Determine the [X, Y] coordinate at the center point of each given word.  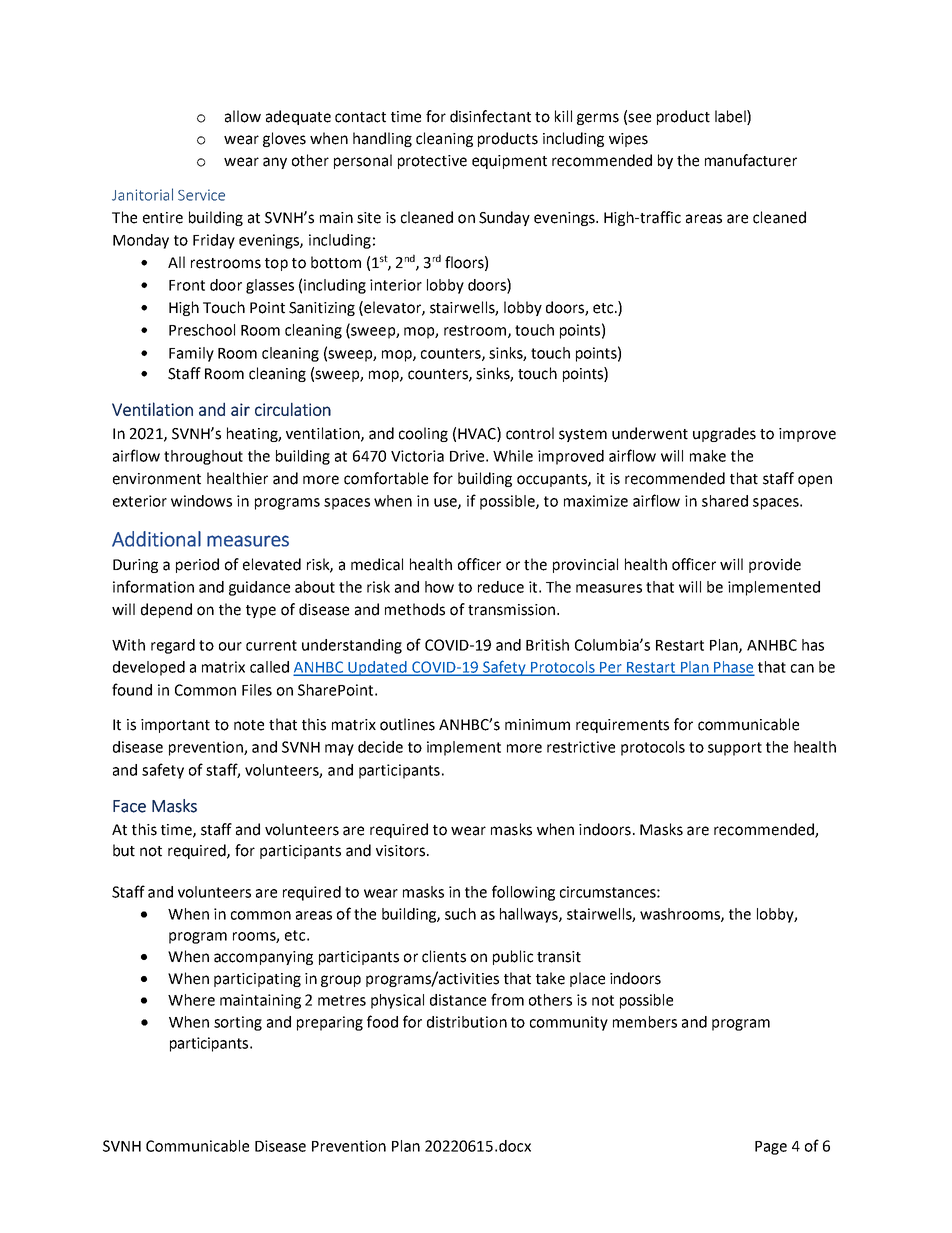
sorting [238, 1023]
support [735, 749]
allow [243, 116]
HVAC [478, 434]
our [230, 646]
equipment [509, 162]
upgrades [724, 434]
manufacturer [751, 160]
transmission [513, 610]
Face [129, 806]
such [460, 914]
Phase [733, 668]
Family [191, 354]
